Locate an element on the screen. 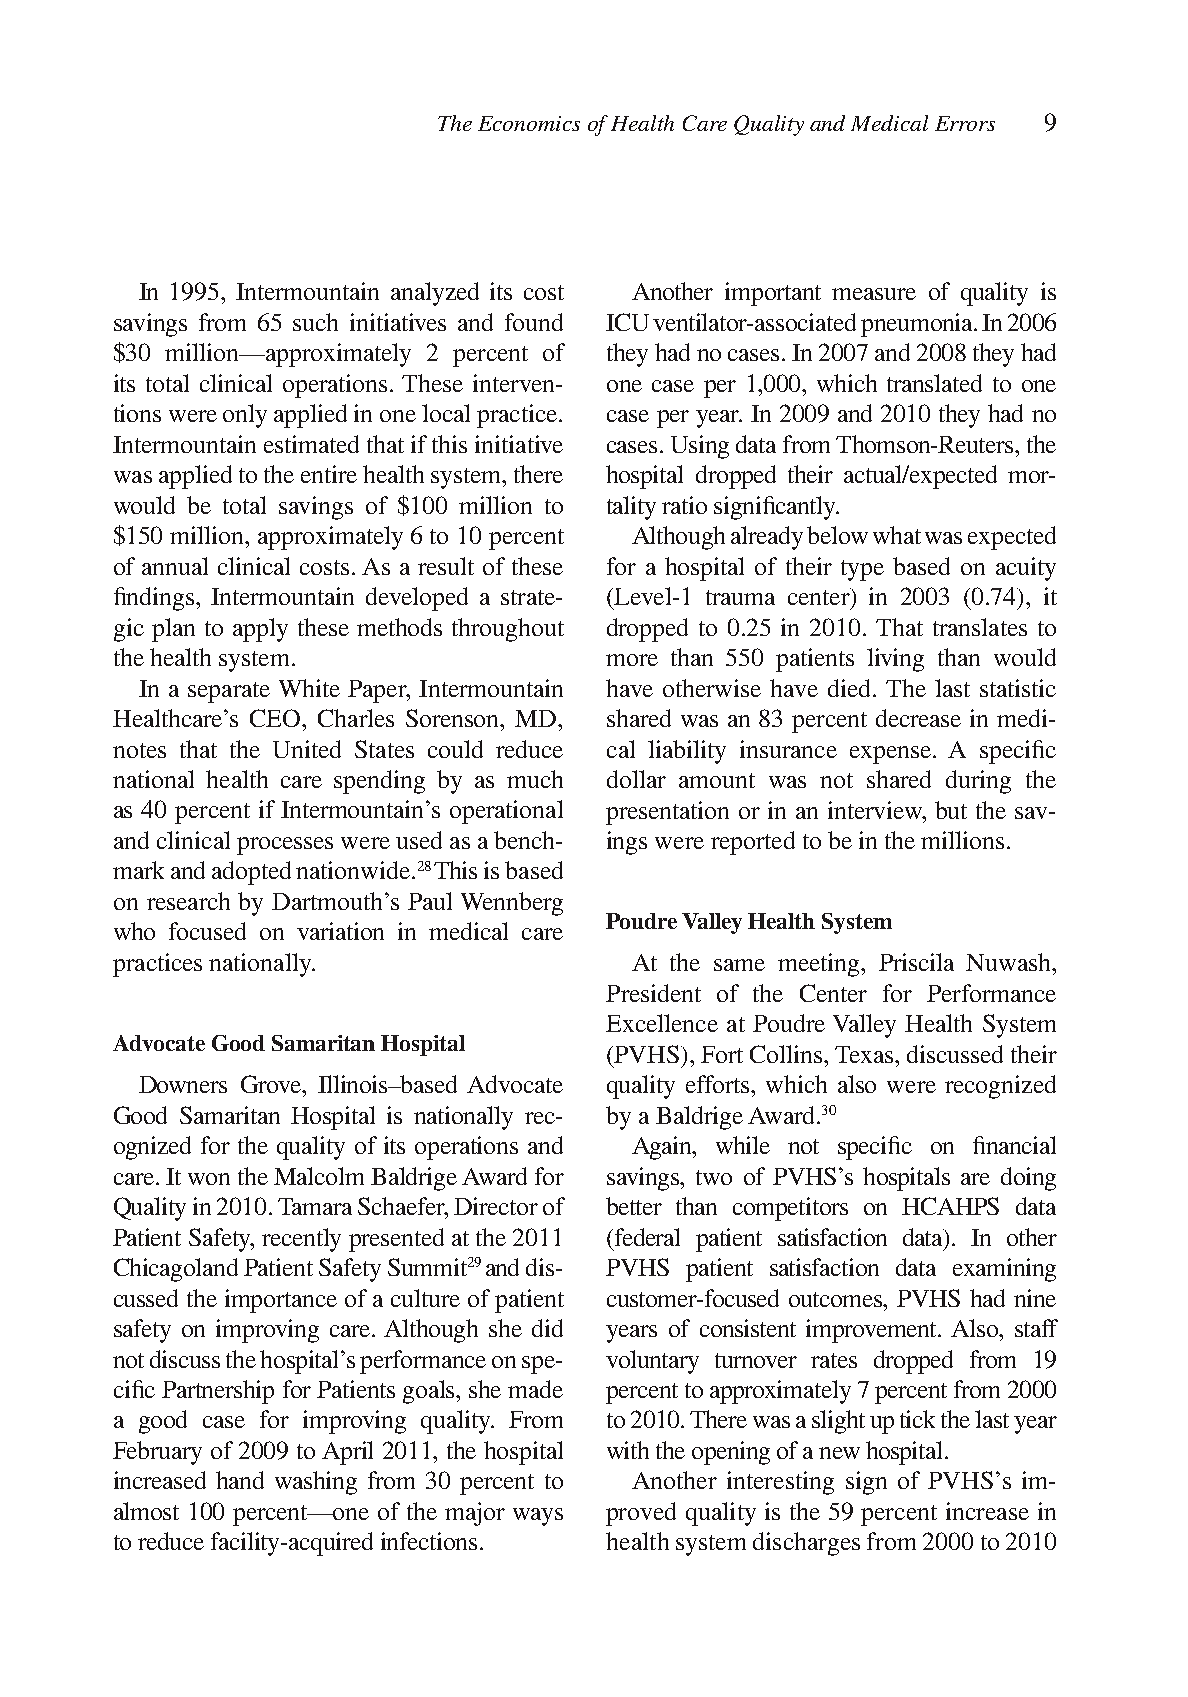  Using is located at coordinates (700, 447).
